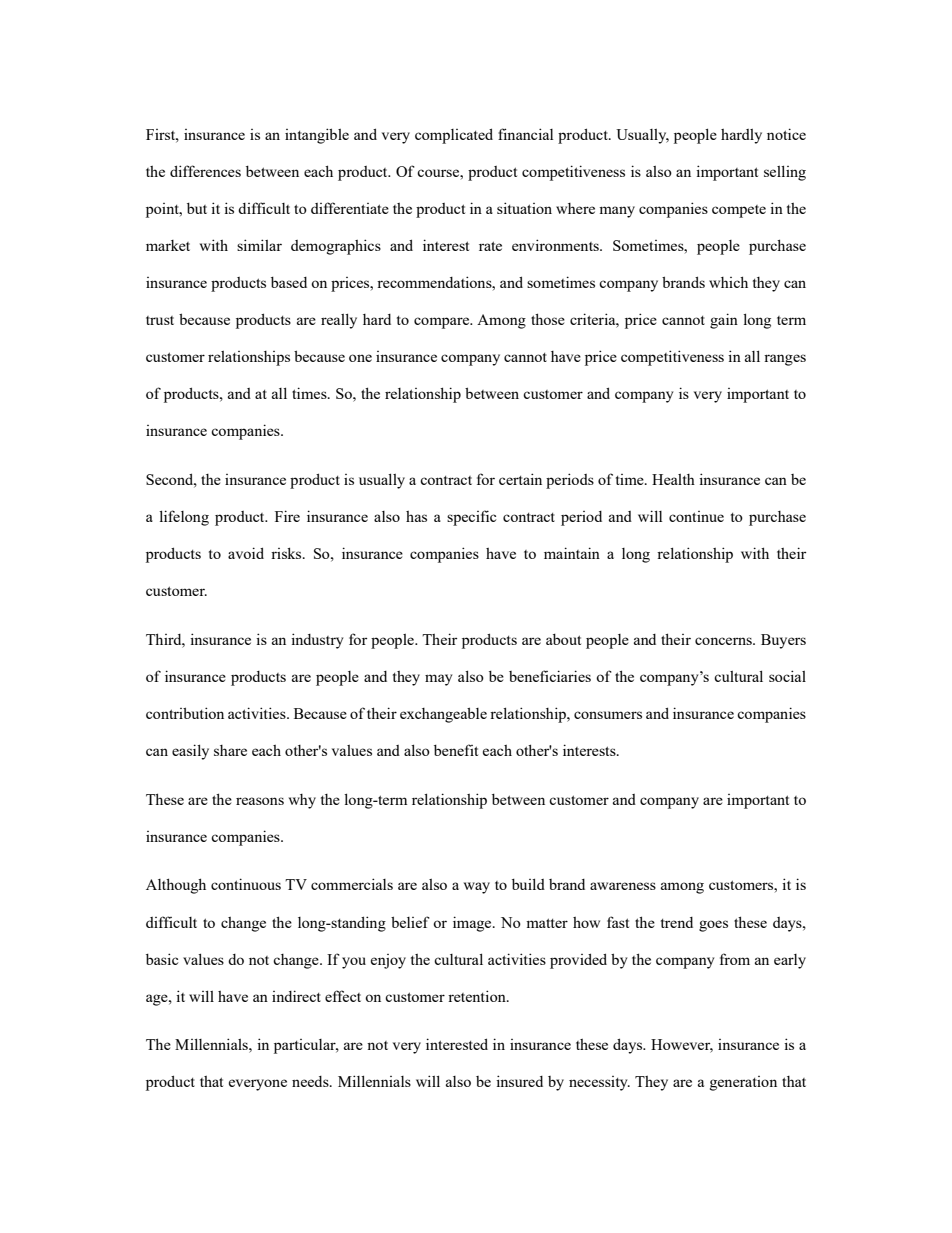 The height and width of the document is (1233, 952). Describe the element at coordinates (785, 360) in the document. I see `ranges` at that location.
